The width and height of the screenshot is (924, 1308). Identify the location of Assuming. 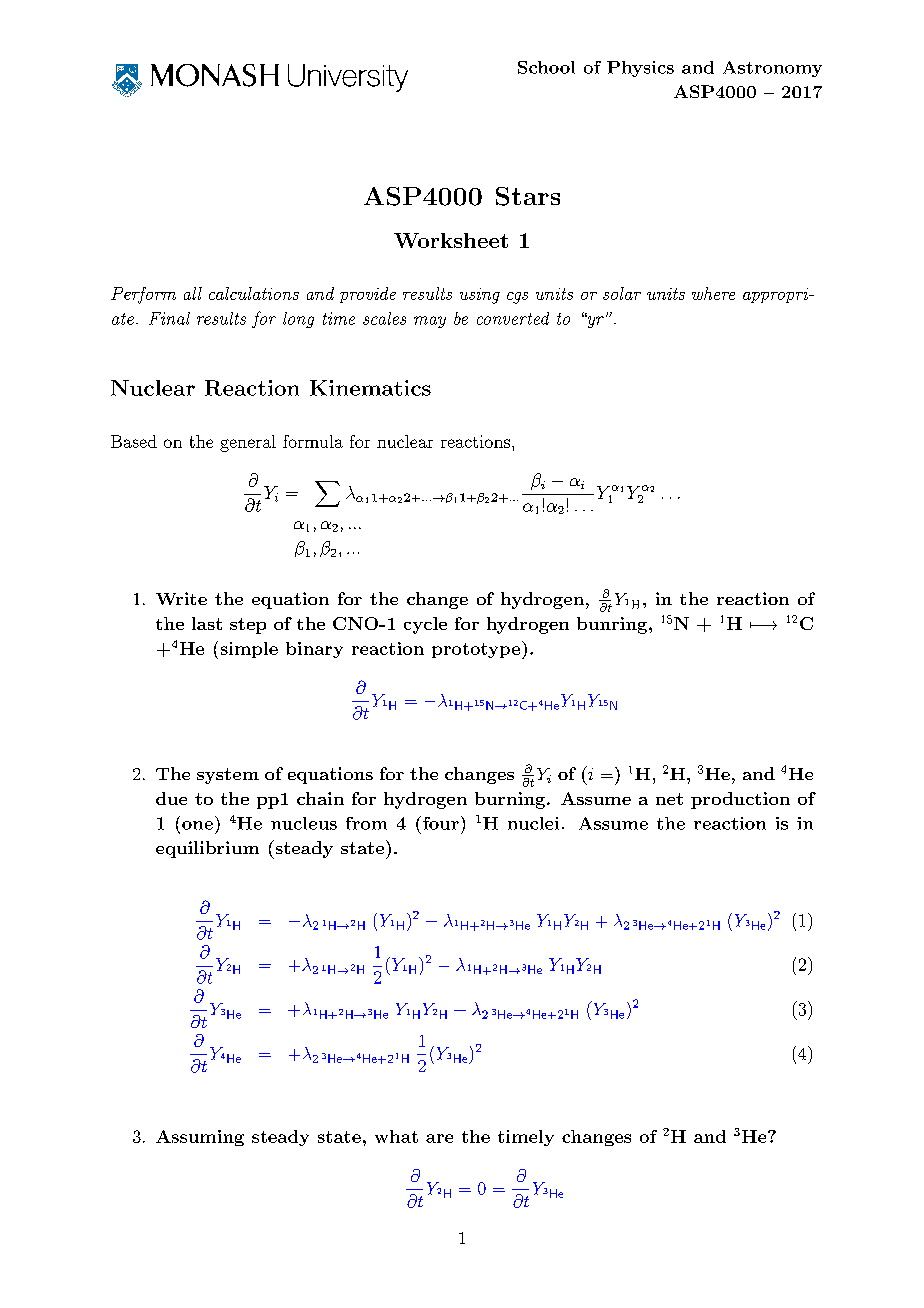
(200, 1138).
